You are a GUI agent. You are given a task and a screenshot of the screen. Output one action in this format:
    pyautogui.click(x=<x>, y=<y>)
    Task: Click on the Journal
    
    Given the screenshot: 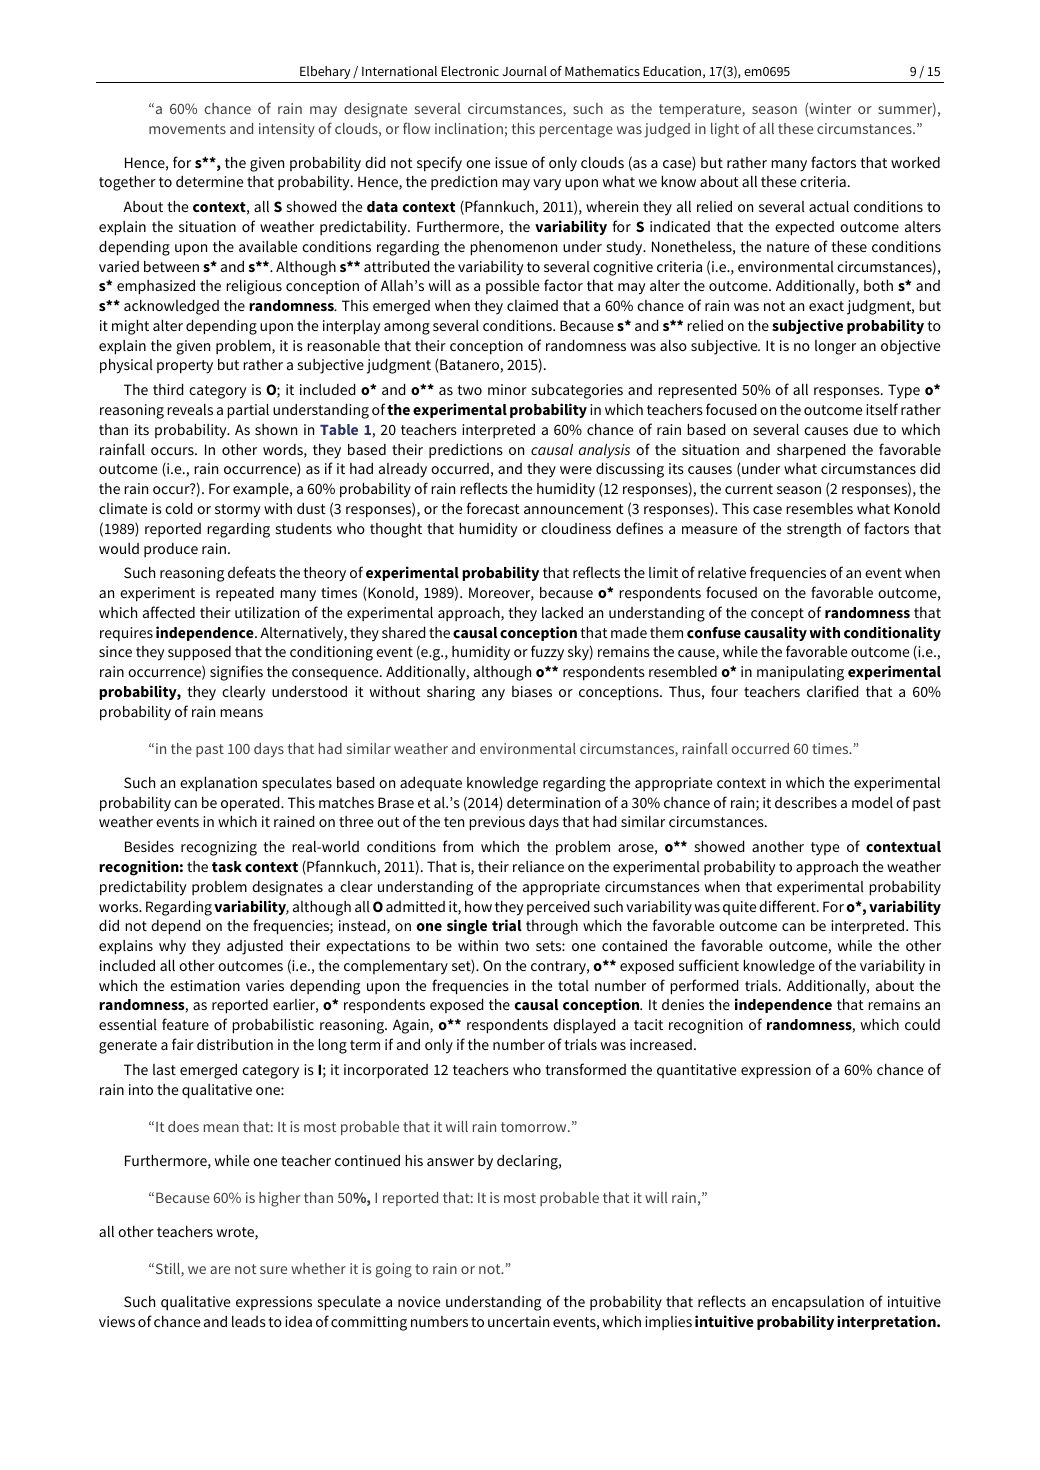 What is the action you would take?
    pyautogui.click(x=524, y=71)
